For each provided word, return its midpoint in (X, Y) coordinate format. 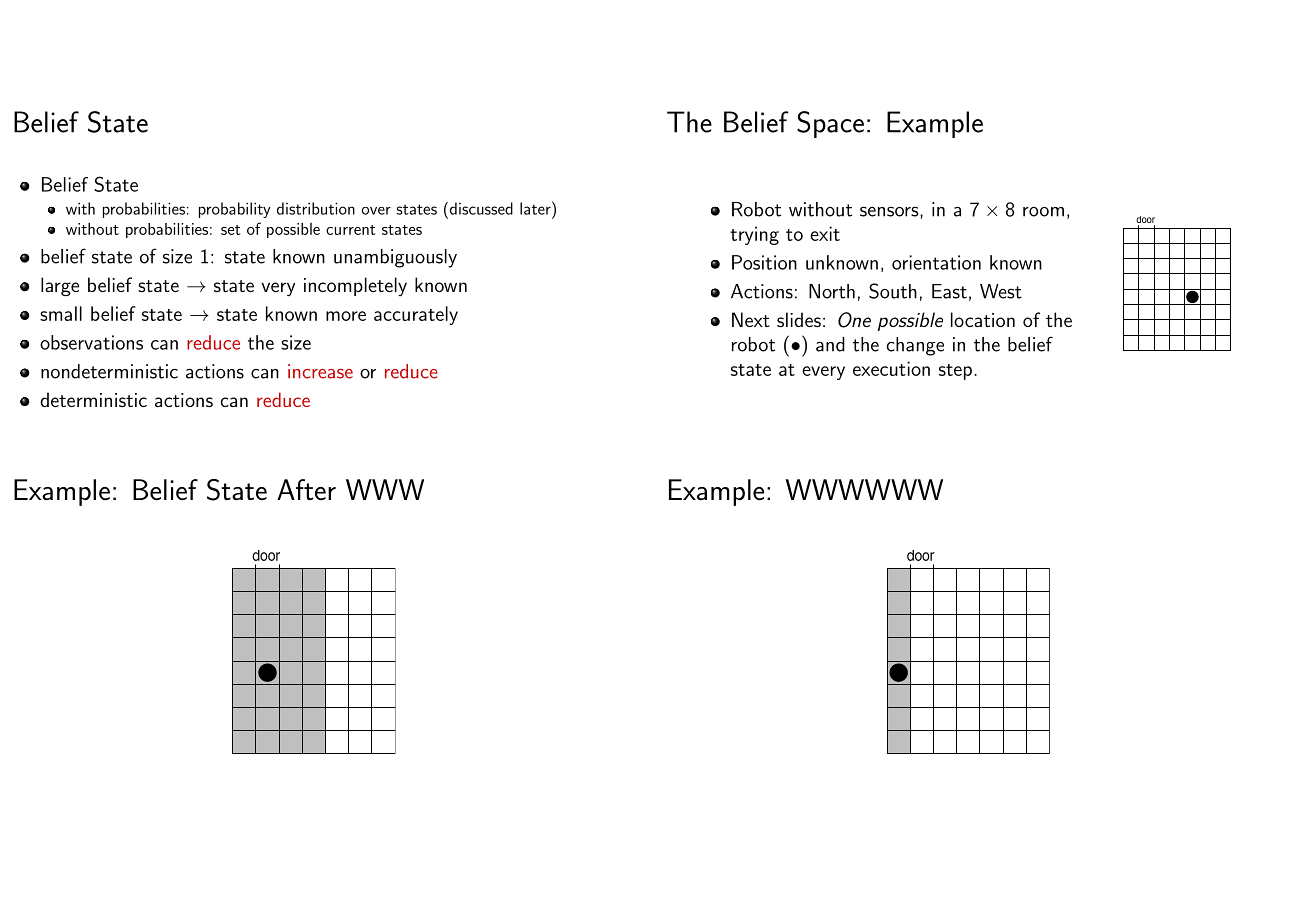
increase (320, 371)
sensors (890, 211)
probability (235, 210)
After (306, 489)
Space (830, 124)
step (955, 372)
